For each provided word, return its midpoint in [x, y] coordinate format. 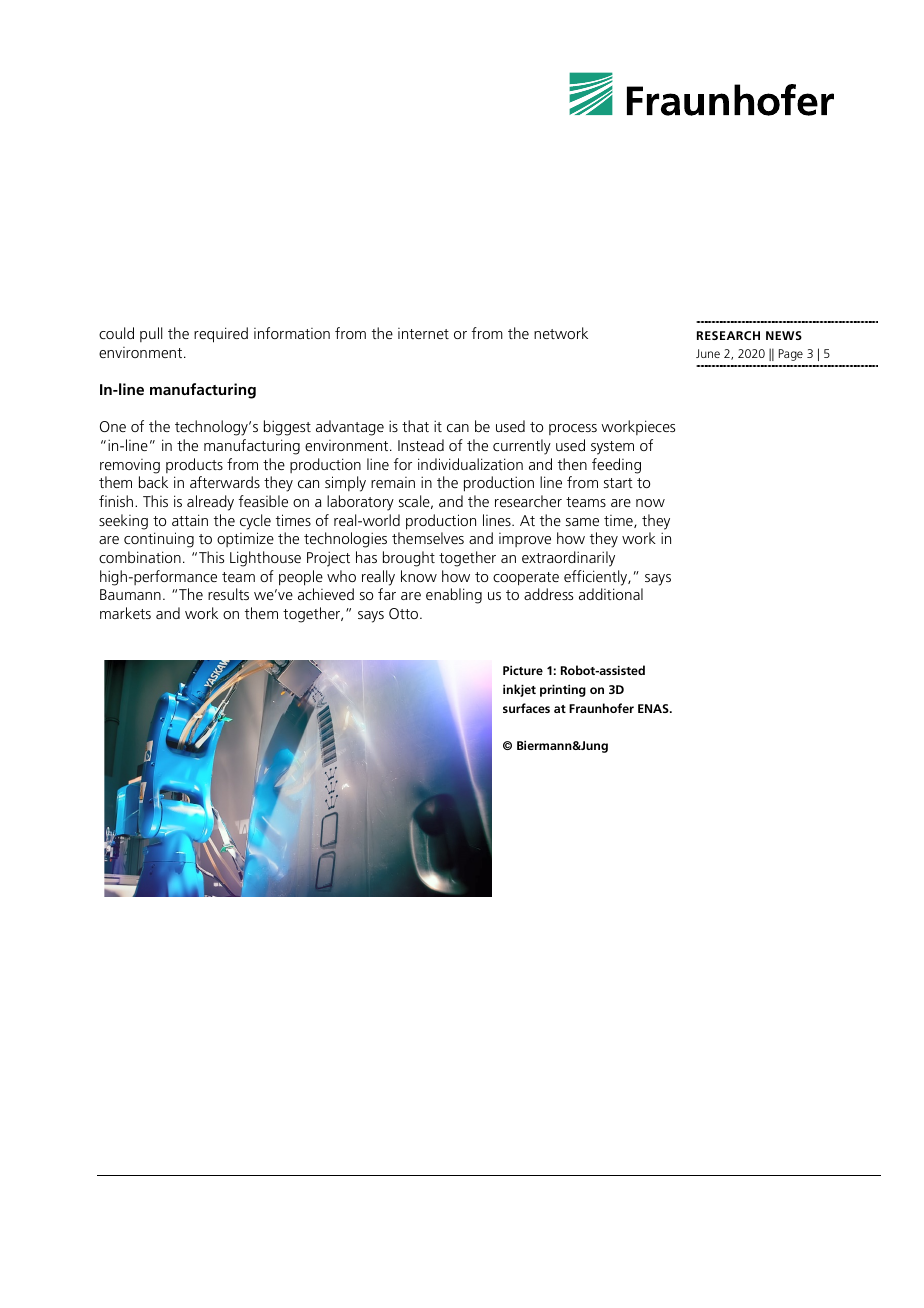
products [194, 465]
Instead [421, 445]
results [228, 594]
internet [423, 333]
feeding [616, 466]
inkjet [519, 690]
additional [611, 594]
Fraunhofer [601, 708]
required [221, 335]
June [708, 353]
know [419, 576]
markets [125, 613]
